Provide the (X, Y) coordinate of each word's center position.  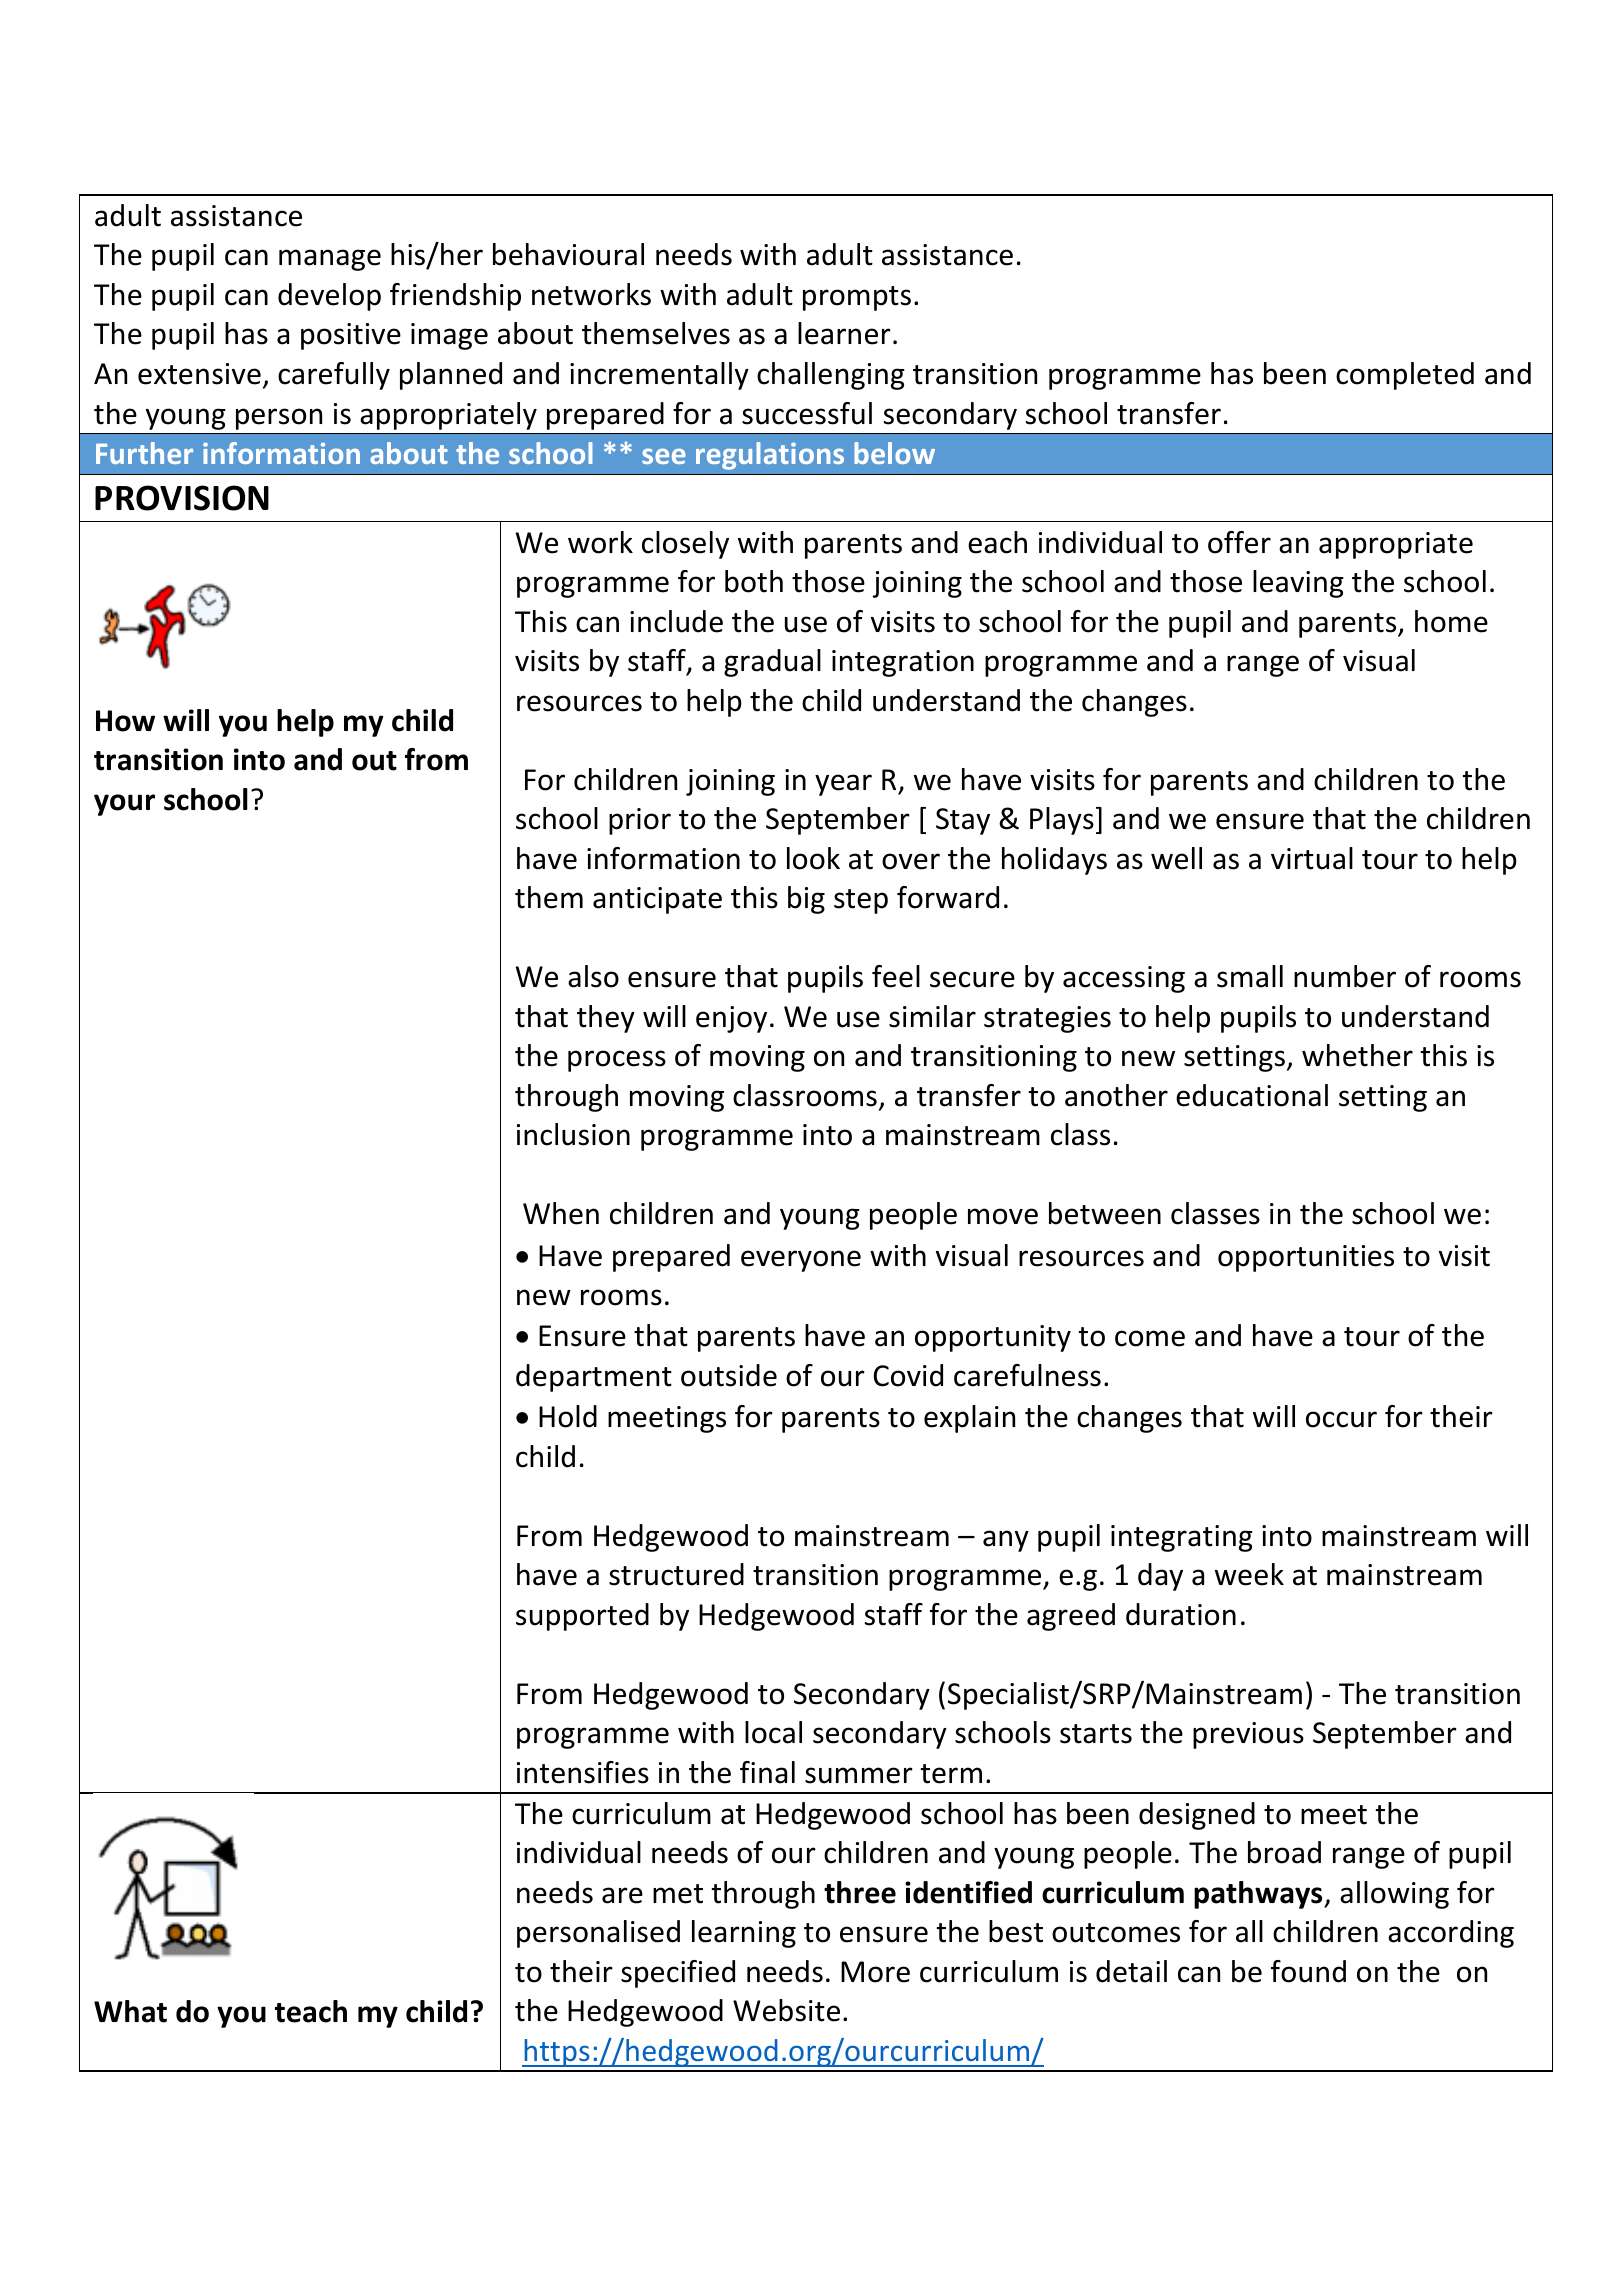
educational (1252, 1095)
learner (844, 333)
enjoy (731, 1019)
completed (1405, 376)
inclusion (573, 1134)
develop (329, 297)
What (130, 2011)
